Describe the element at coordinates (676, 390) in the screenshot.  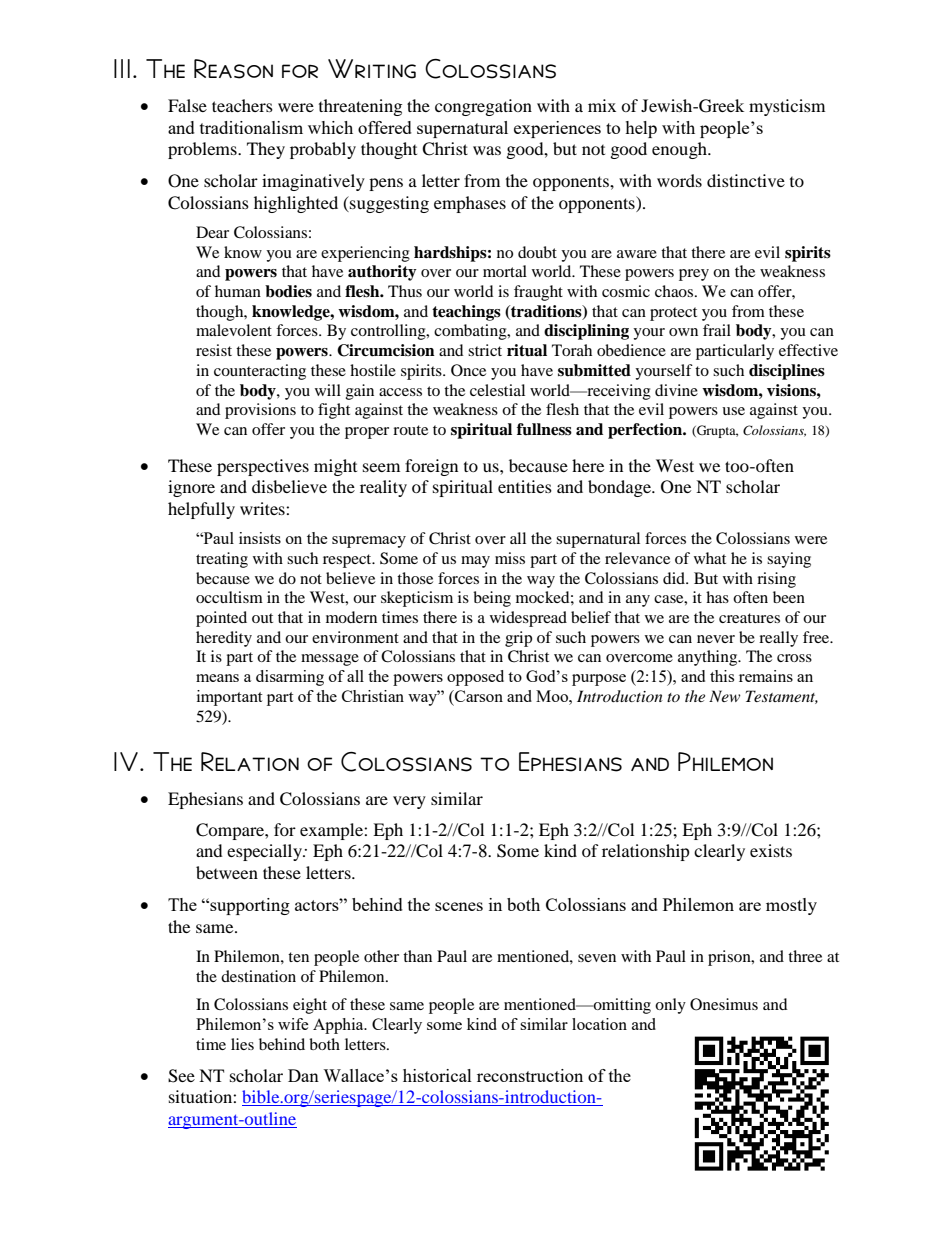
I see `divine` at that location.
